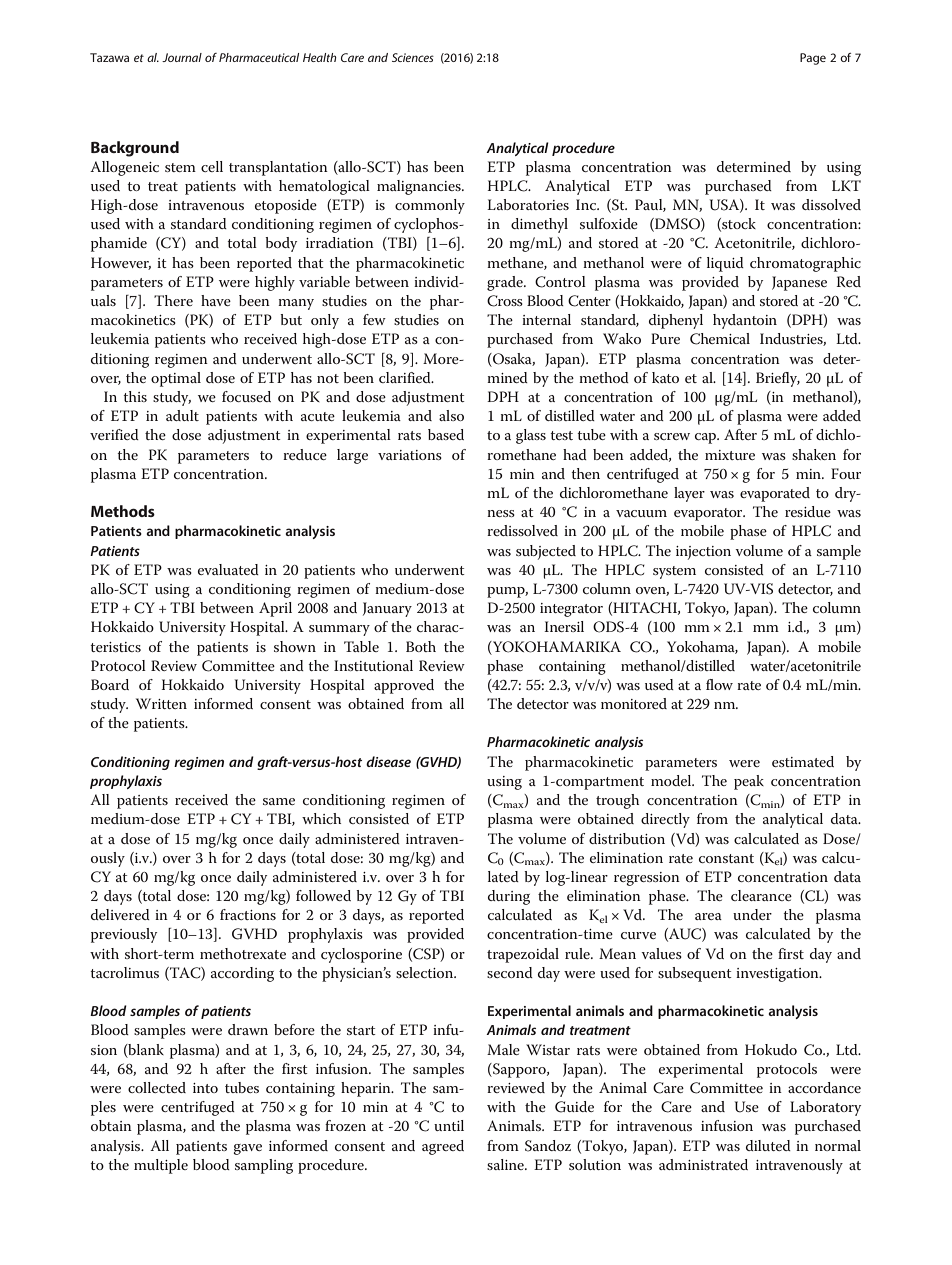 This image has width=952, height=1265. What do you see at coordinates (813, 59) in the image?
I see `Page` at bounding box center [813, 59].
